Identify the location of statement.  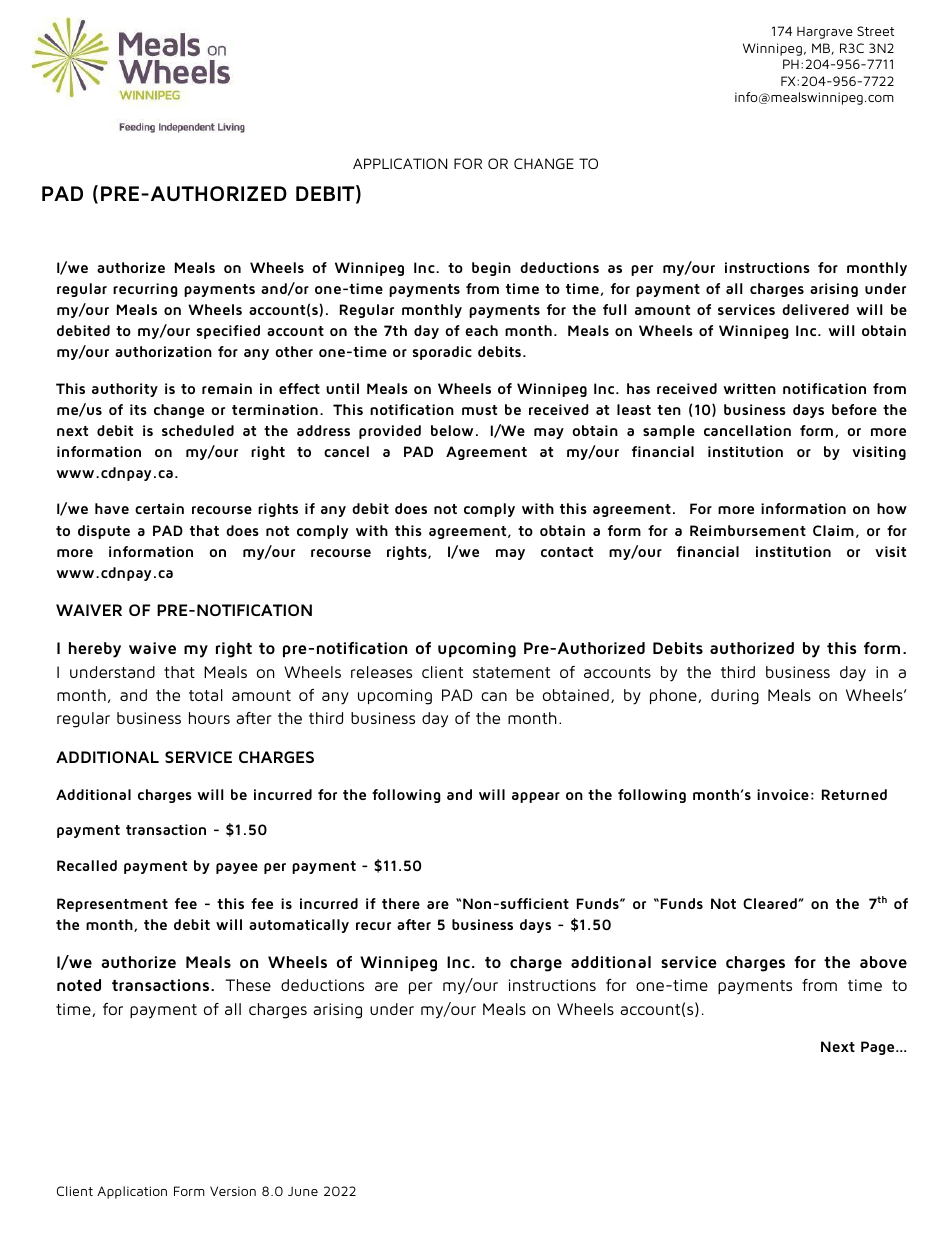
(511, 672).
